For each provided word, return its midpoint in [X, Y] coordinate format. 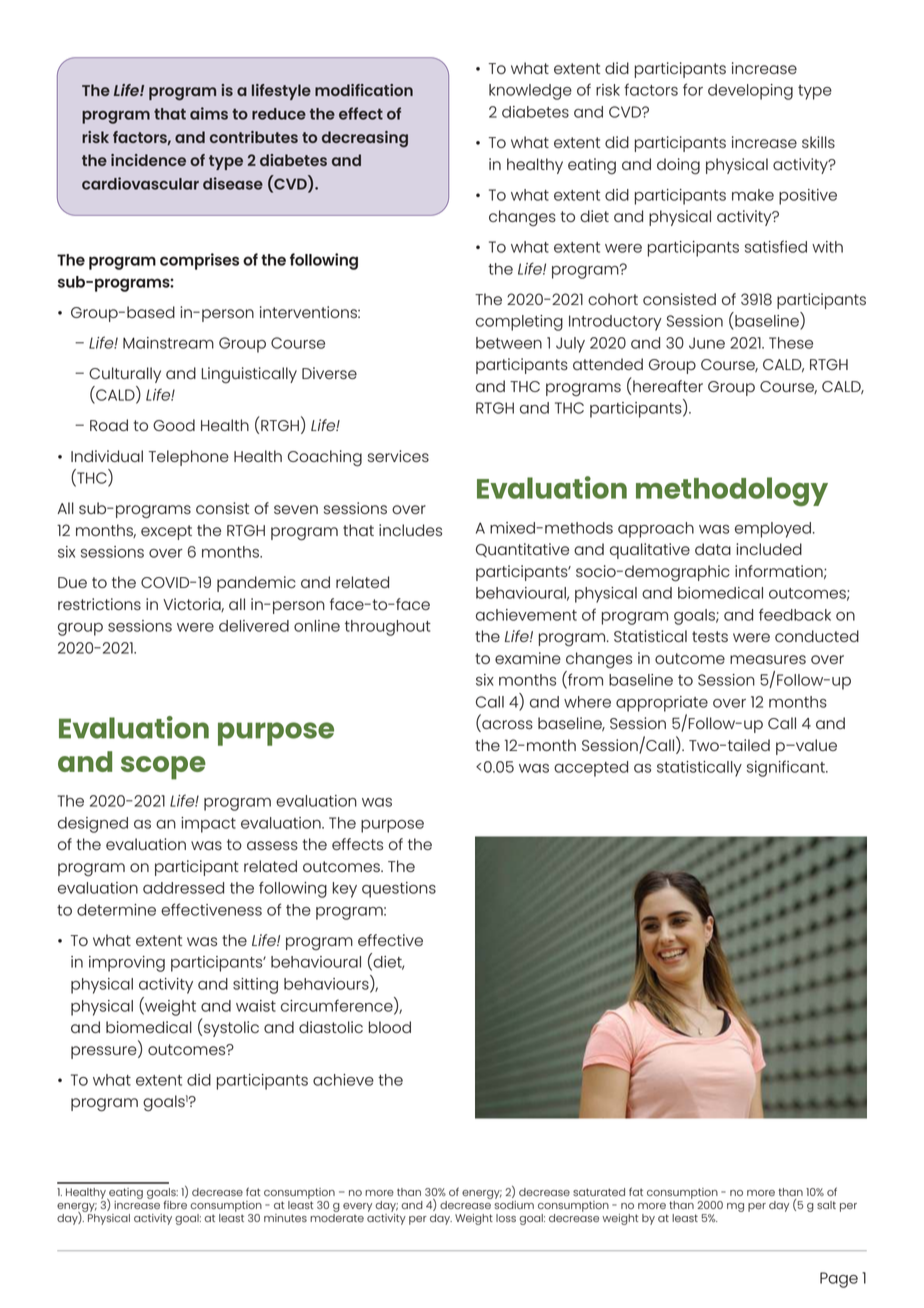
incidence [148, 160]
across [506, 726]
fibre [175, 1205]
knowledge [530, 92]
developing [750, 92]
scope [163, 768]
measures [768, 659]
